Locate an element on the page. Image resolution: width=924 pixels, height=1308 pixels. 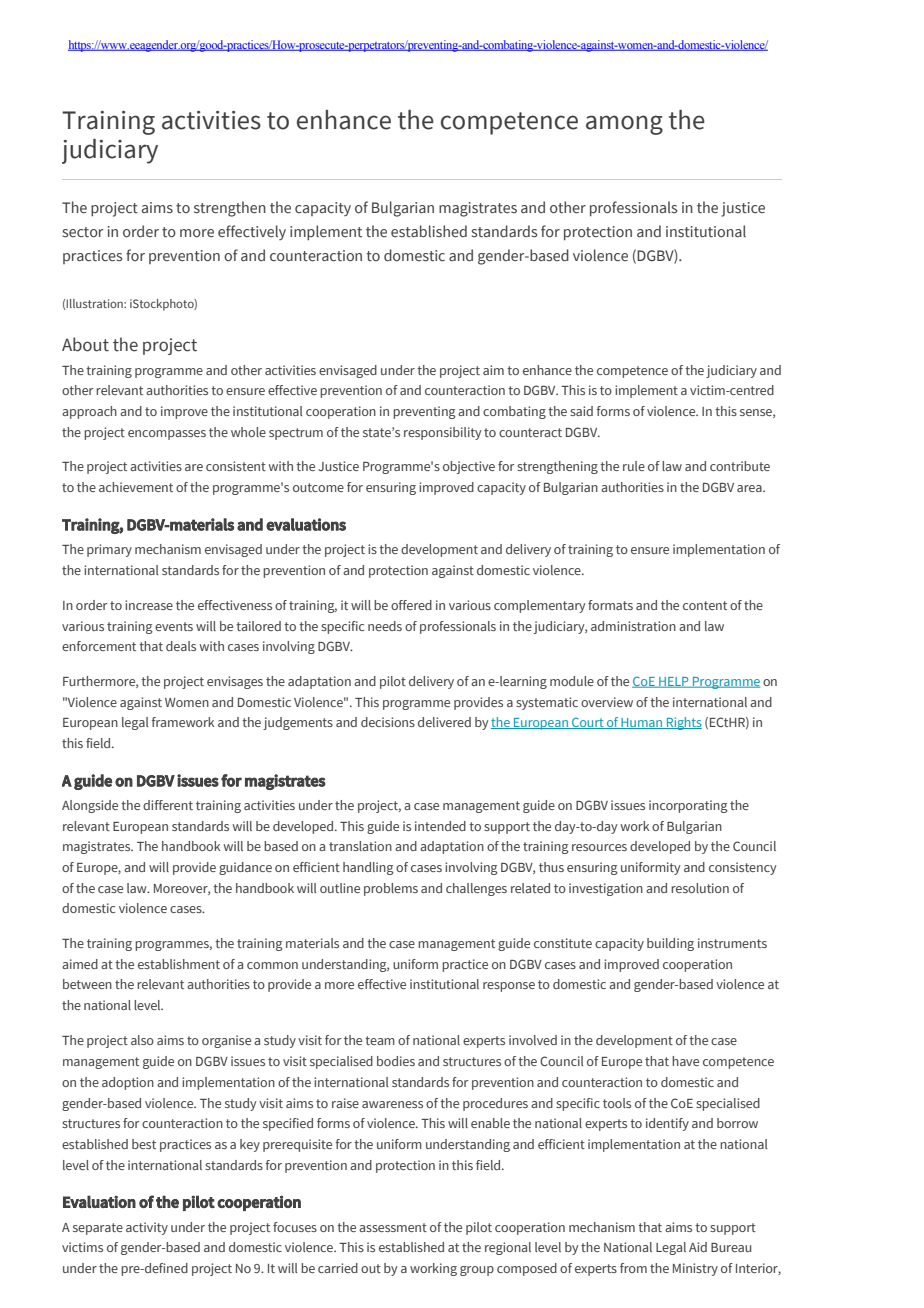
activity is located at coordinates (147, 1228).
